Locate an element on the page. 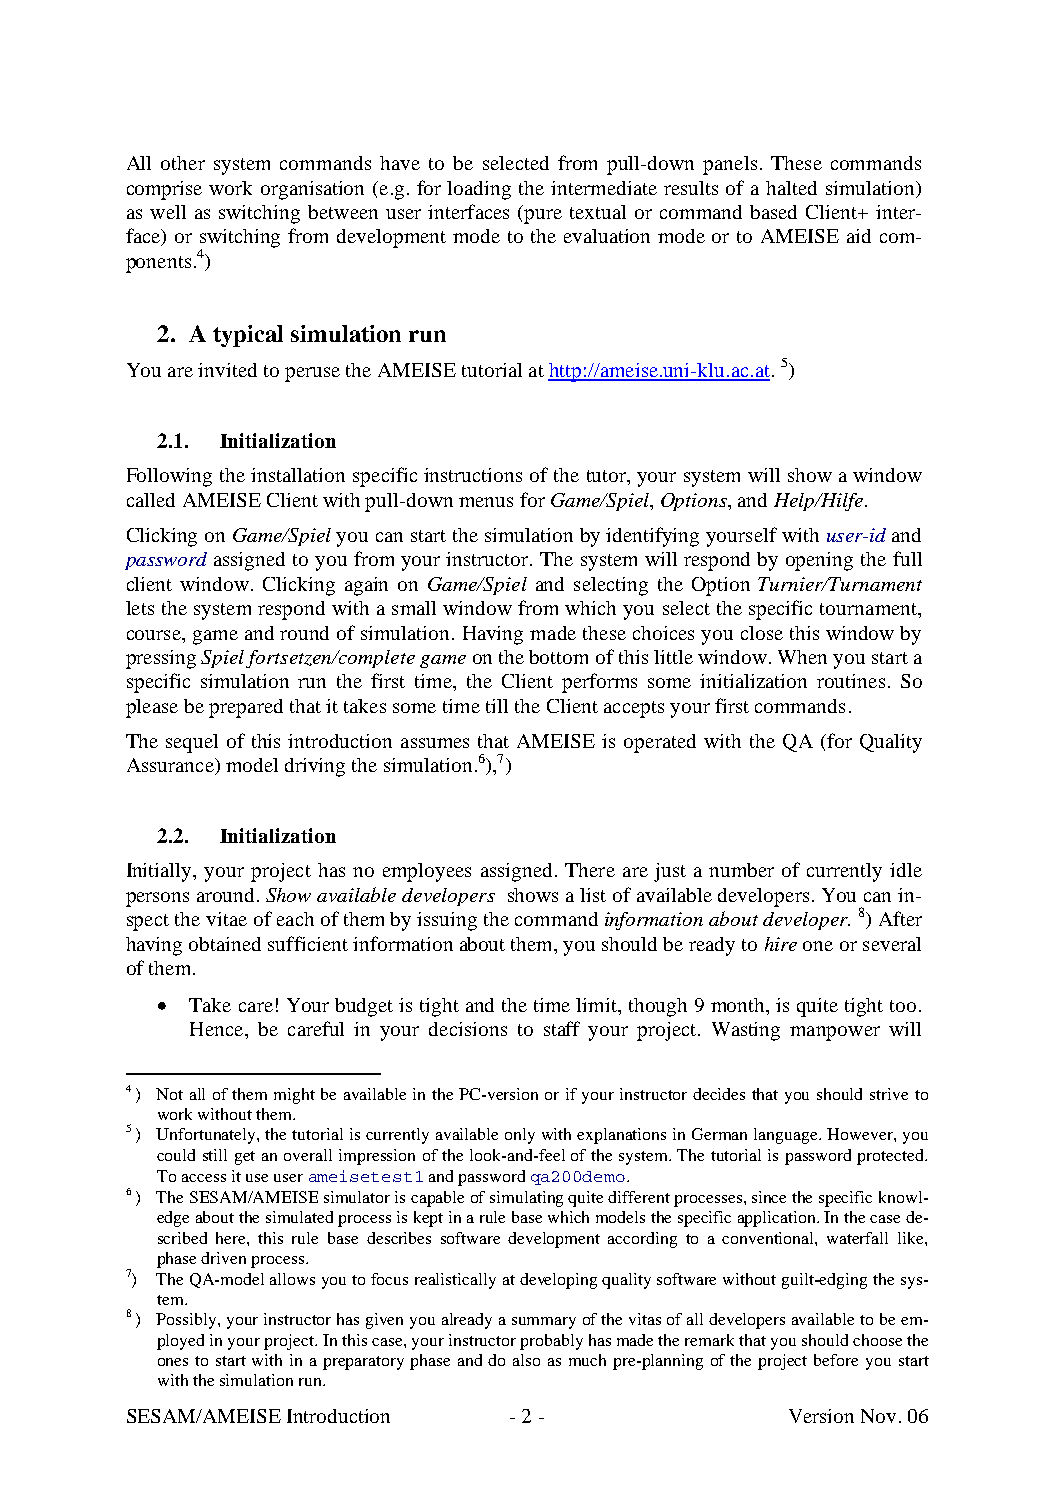 This page has height=1491, width=1054. halted is located at coordinates (791, 188).
